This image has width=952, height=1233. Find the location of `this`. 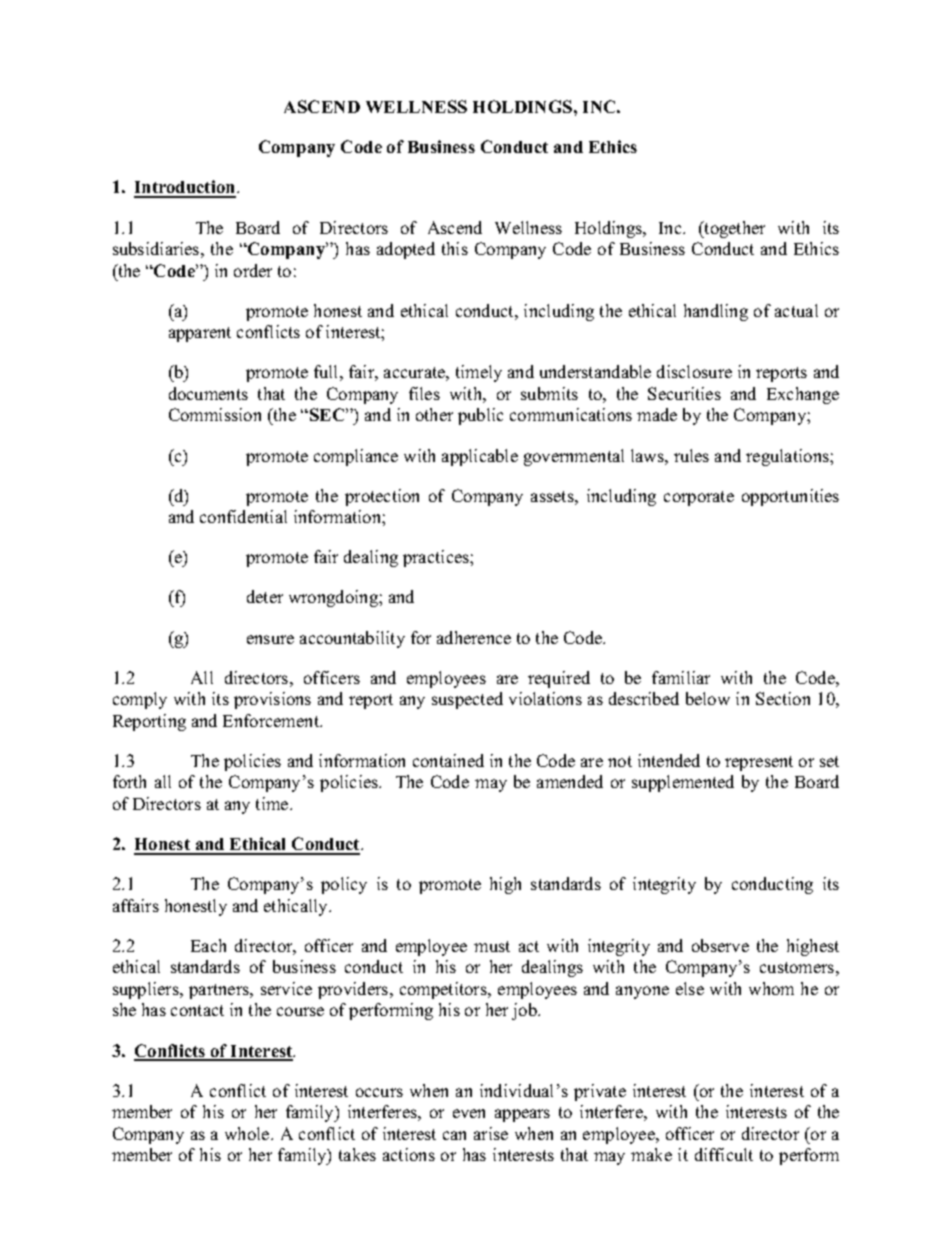

this is located at coordinates (455, 248).
